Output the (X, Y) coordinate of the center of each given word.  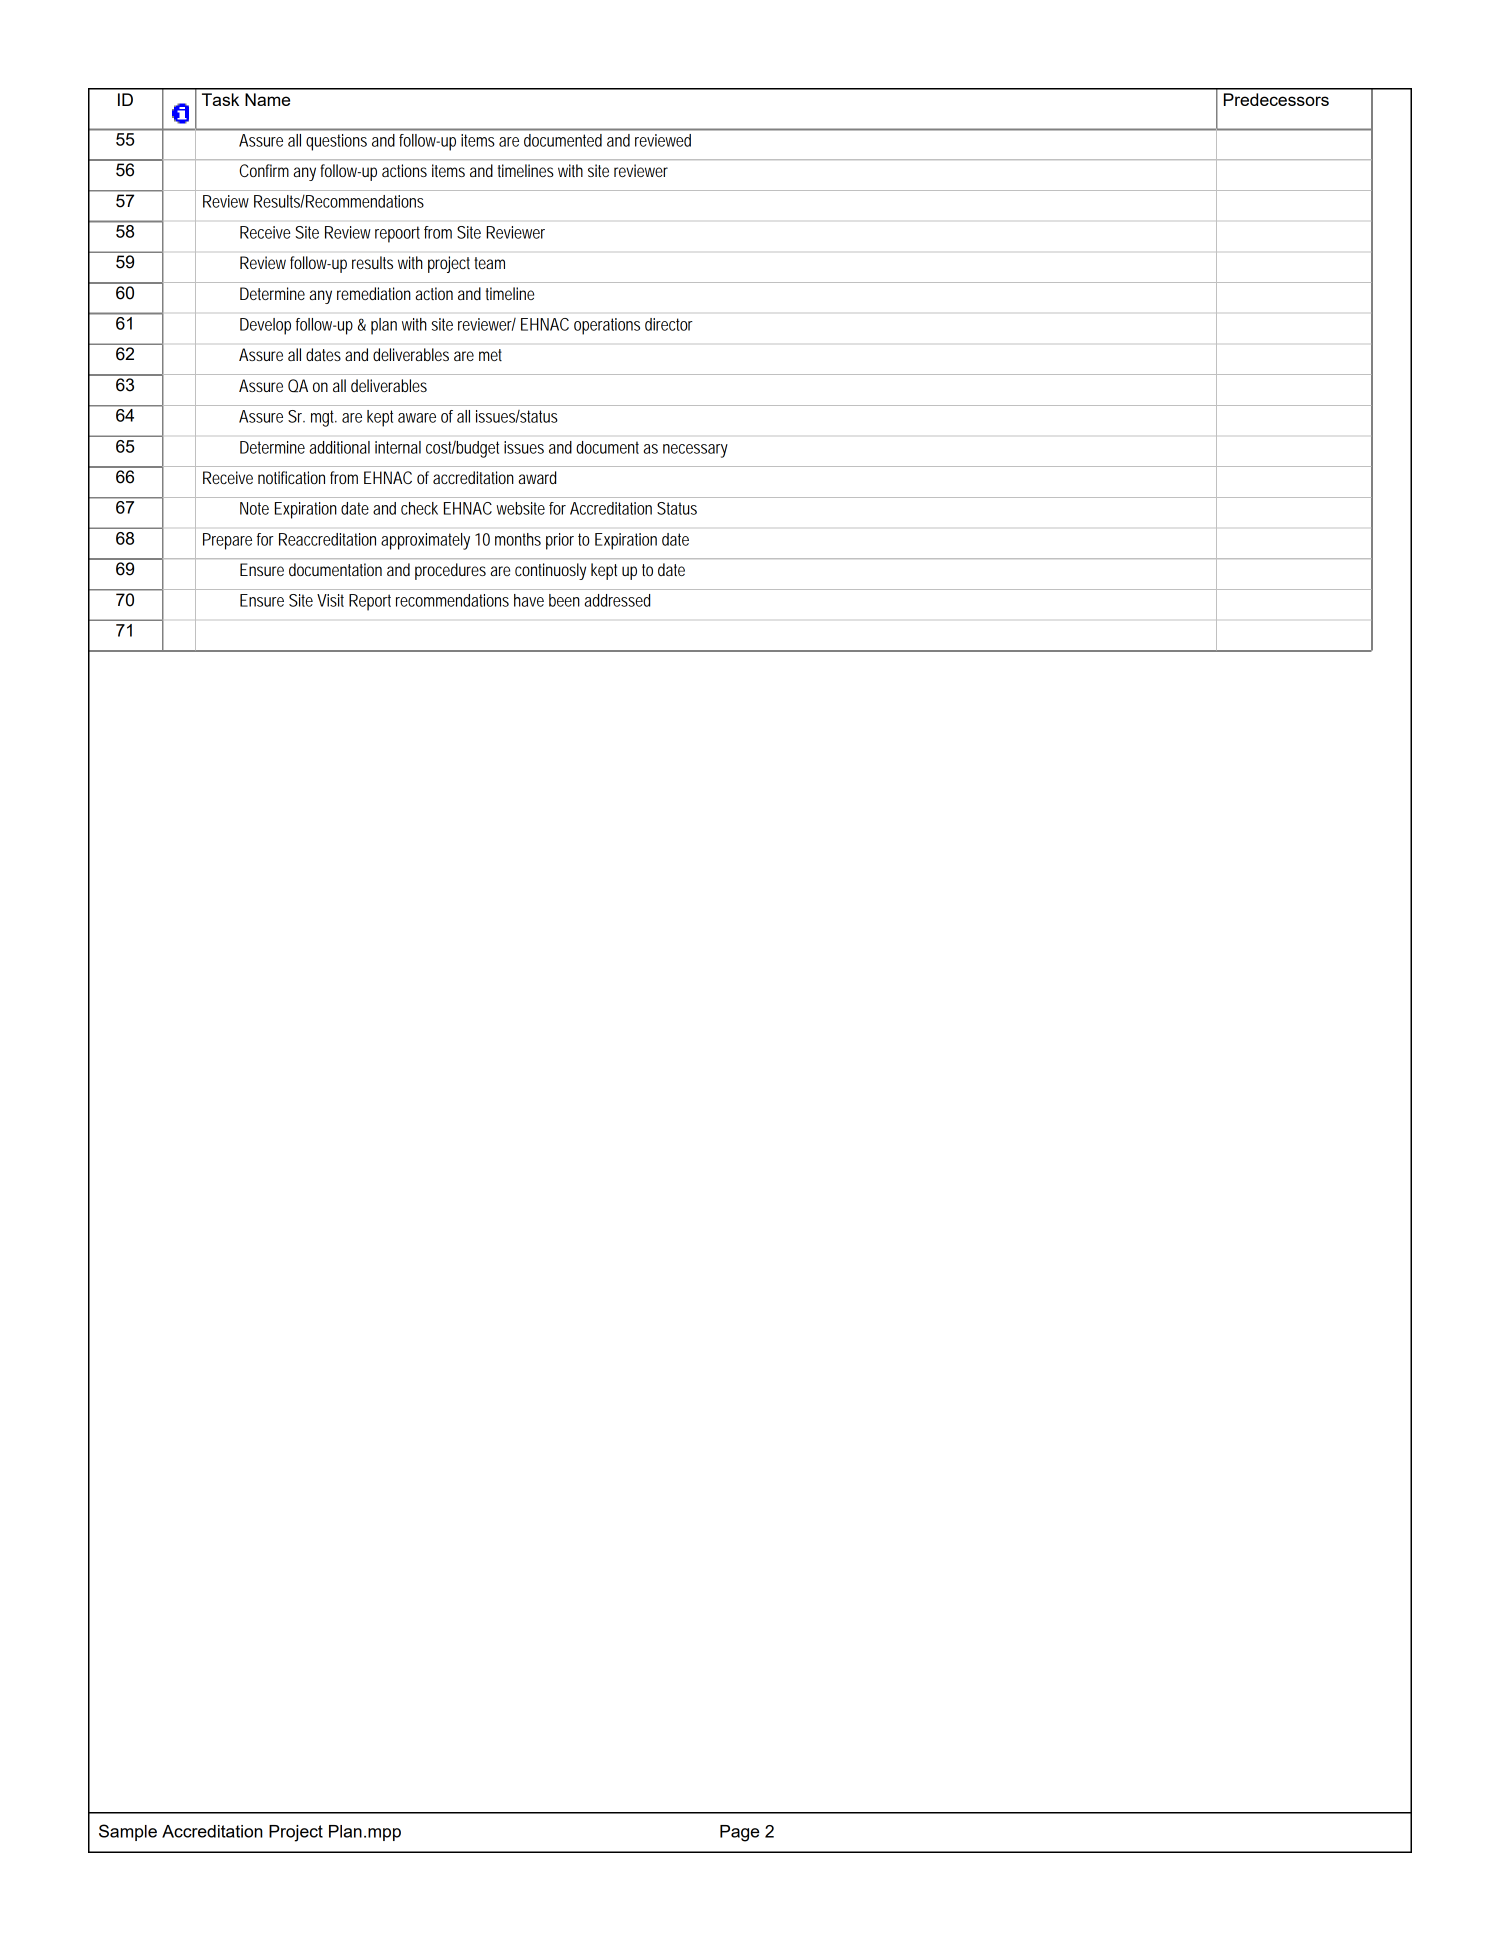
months (518, 539)
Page (739, 1833)
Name (267, 99)
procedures (450, 571)
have (529, 600)
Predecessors (1276, 99)
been (564, 600)
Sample (128, 1832)
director (669, 324)
